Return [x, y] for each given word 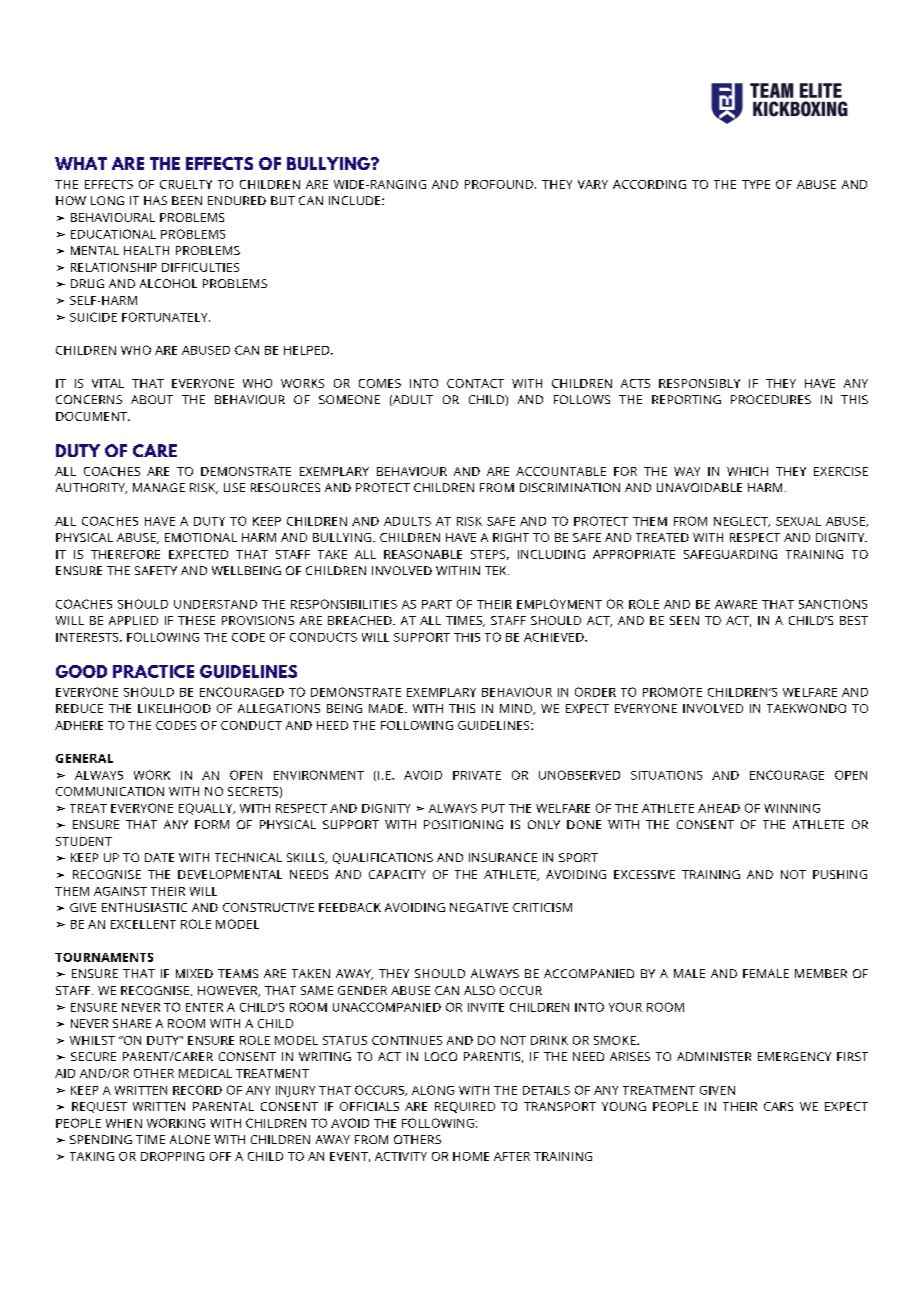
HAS [155, 200]
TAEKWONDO [806, 708]
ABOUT [152, 399]
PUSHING [840, 874]
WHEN [124, 1123]
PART [437, 604]
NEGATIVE [479, 907]
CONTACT [475, 383]
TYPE [756, 184]
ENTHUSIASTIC [144, 907]
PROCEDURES [771, 399]
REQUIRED [465, 1107]
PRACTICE [153, 671]
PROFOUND [499, 184]
